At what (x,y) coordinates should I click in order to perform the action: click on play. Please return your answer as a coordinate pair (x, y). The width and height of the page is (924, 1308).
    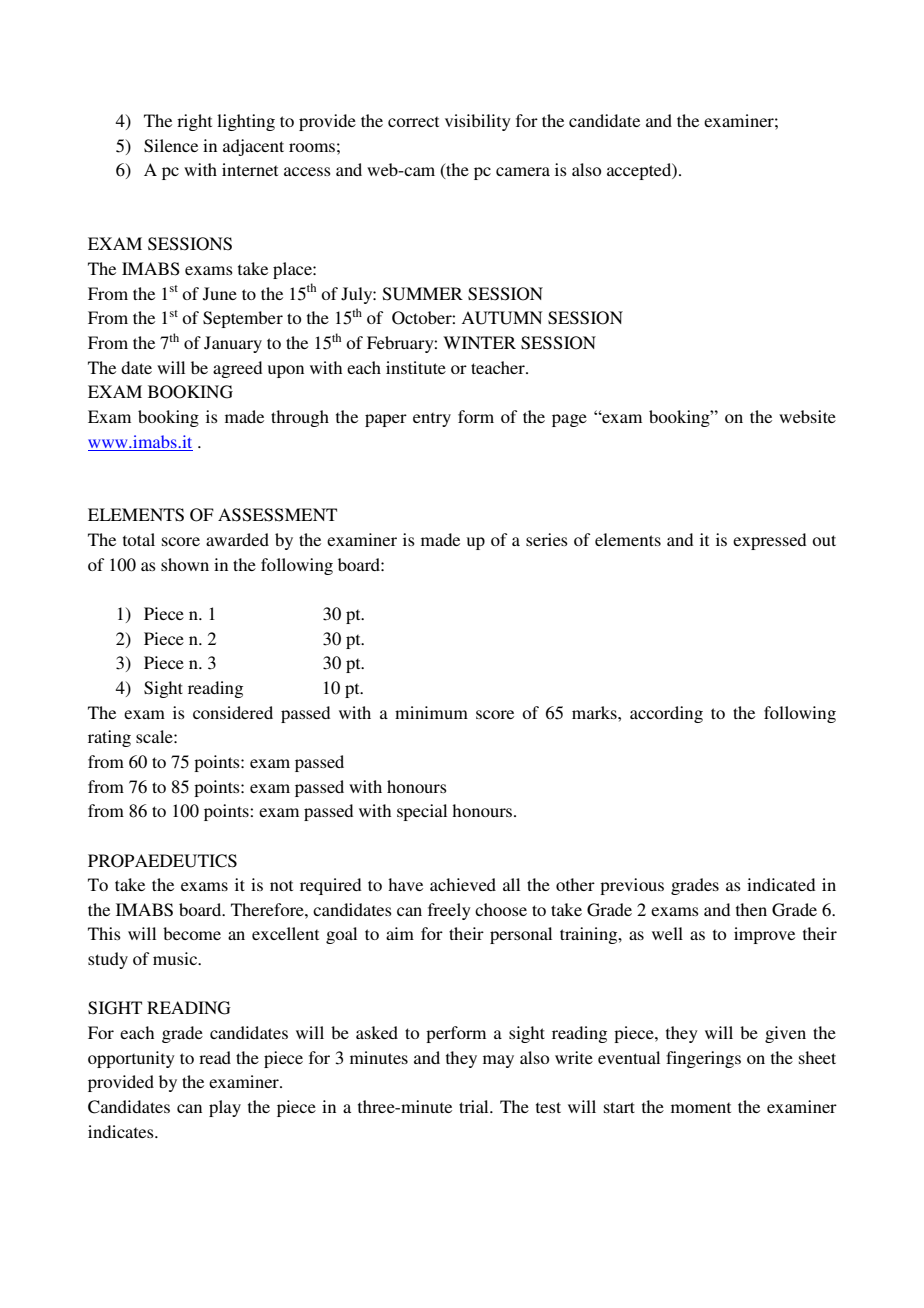
    Looking at the image, I should click on (225, 1108).
